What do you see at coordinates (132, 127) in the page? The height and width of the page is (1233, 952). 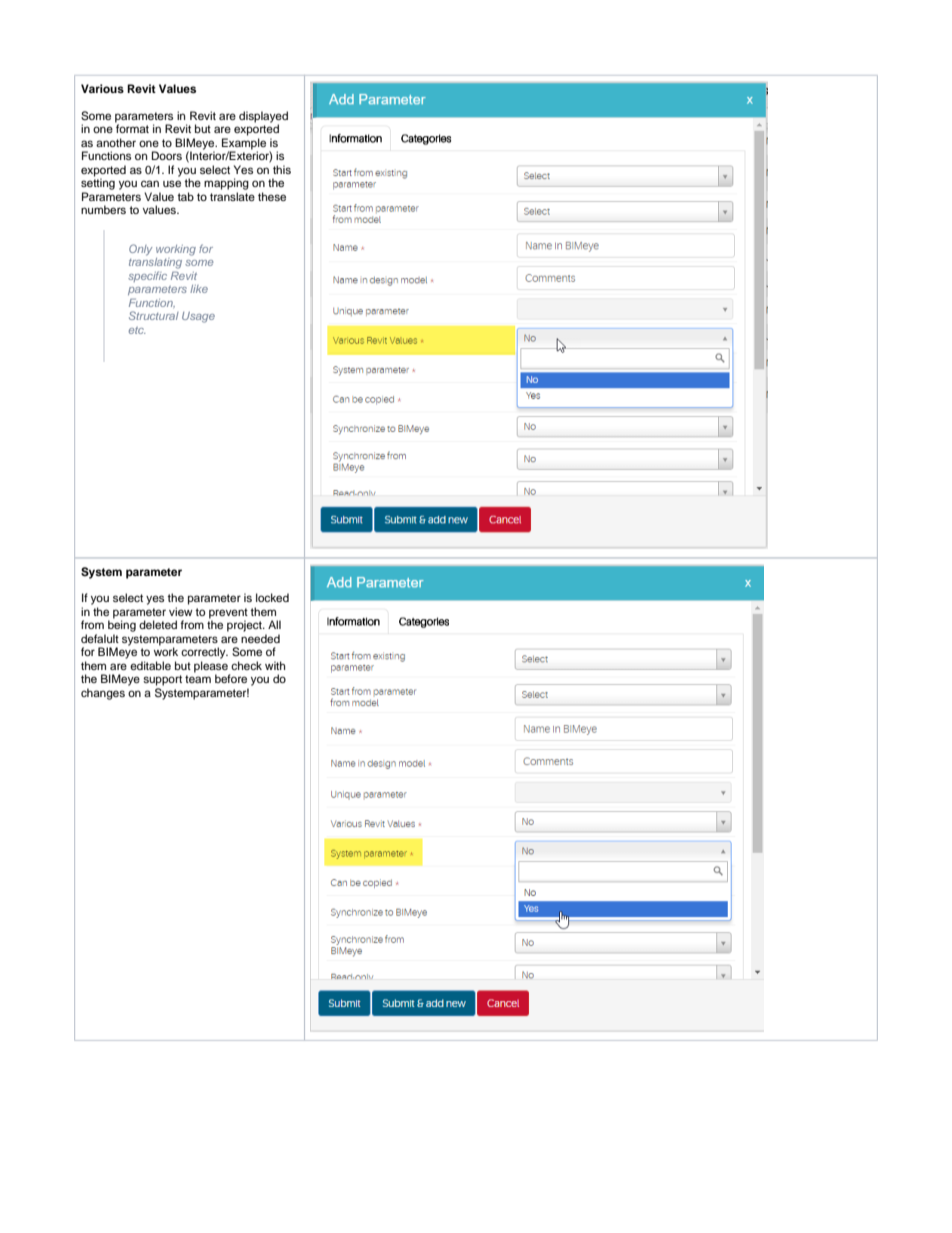 I see `format` at bounding box center [132, 127].
